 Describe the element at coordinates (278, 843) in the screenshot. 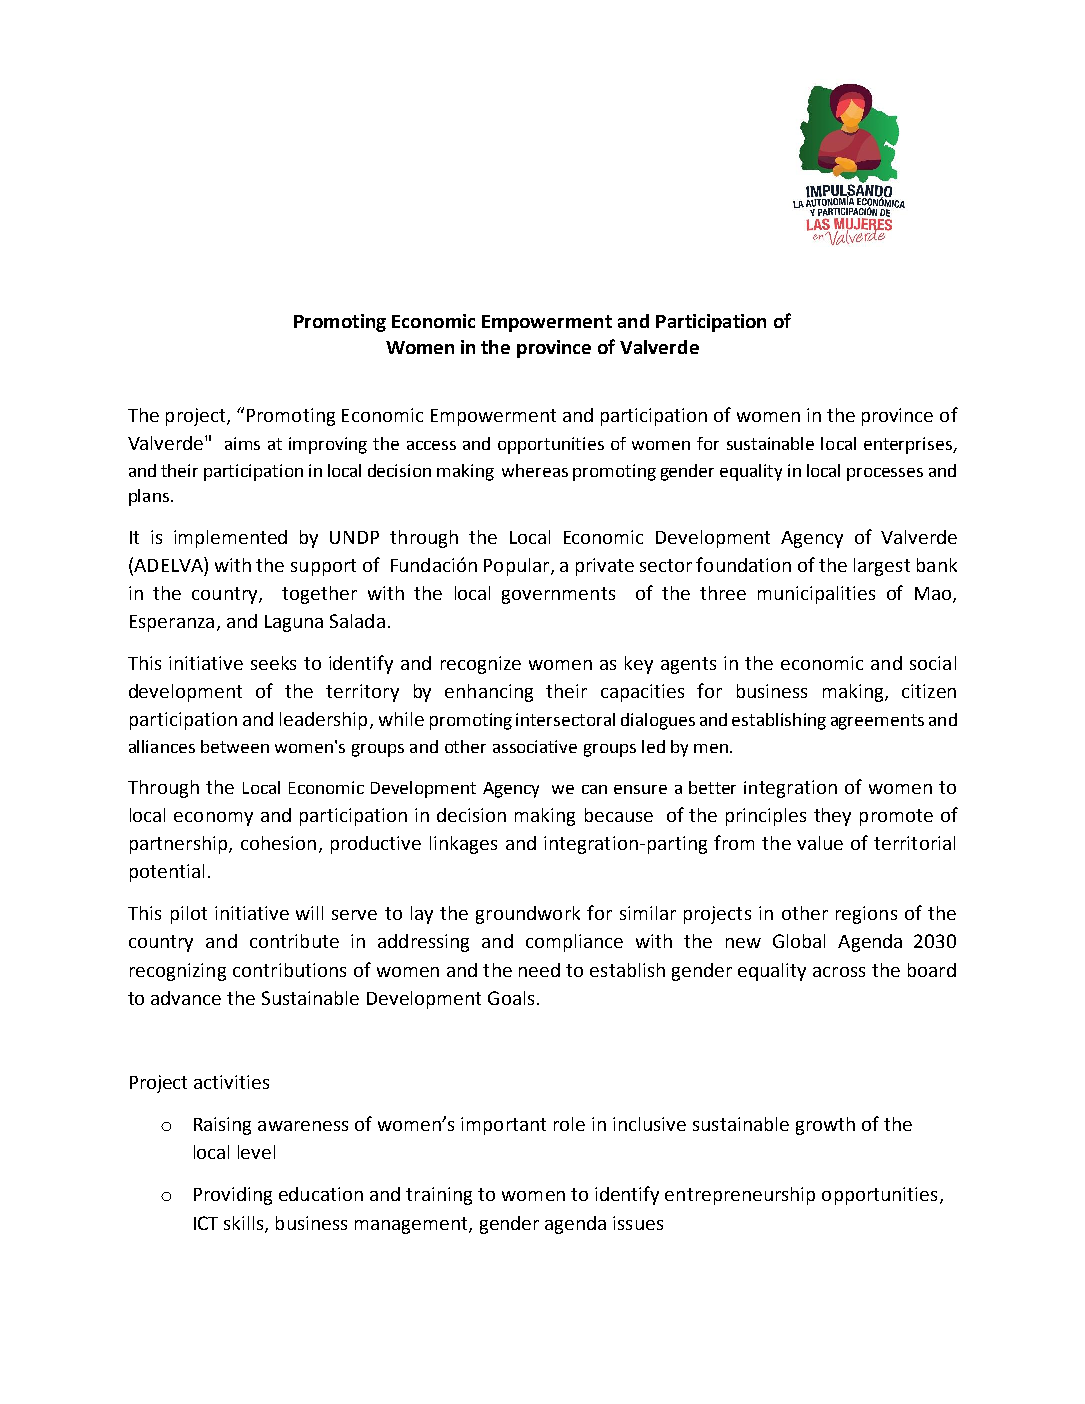

I see `cohesion` at that location.
